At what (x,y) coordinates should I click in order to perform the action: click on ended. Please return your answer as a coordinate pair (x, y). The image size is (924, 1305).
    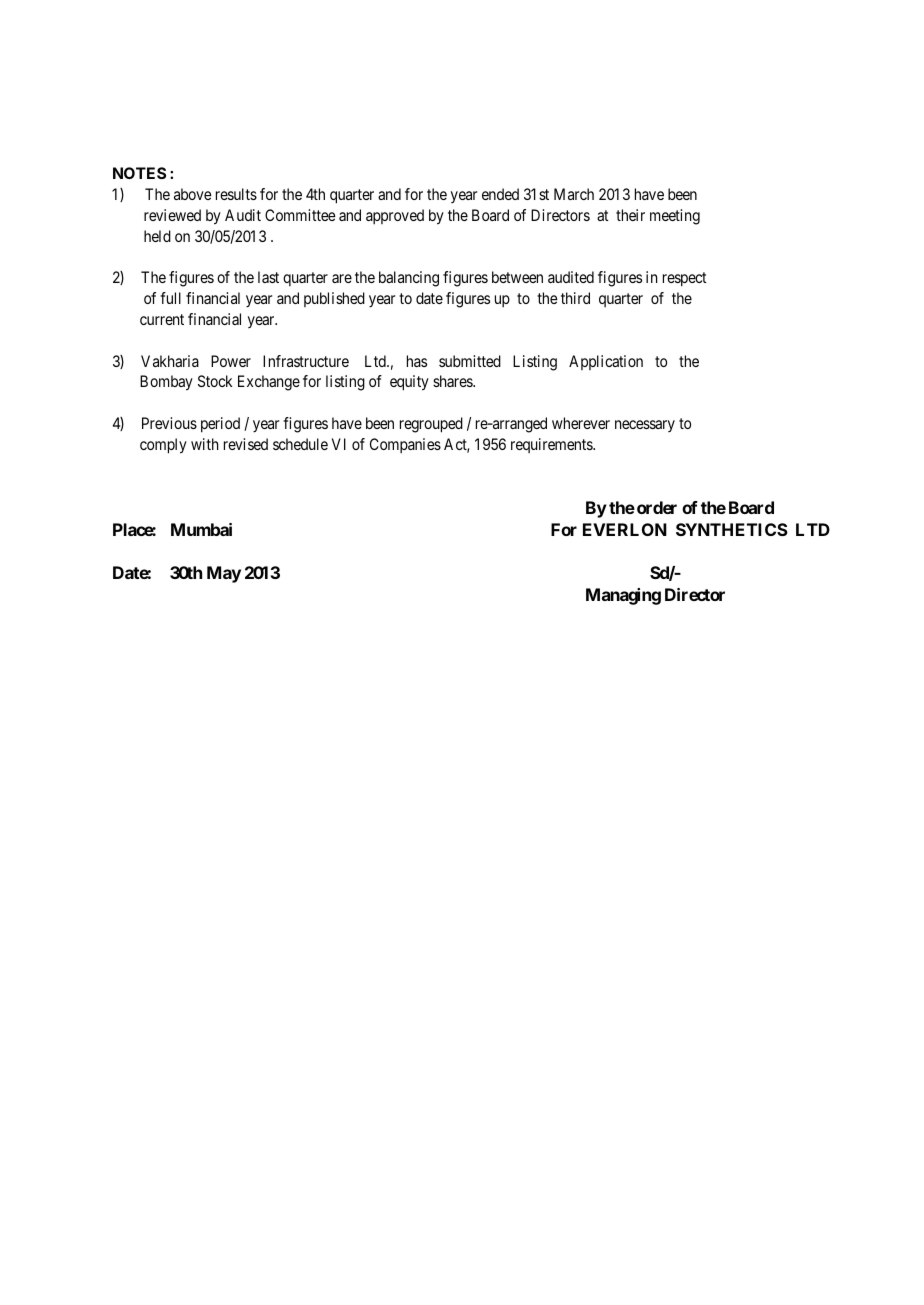
    Looking at the image, I should click on (500, 194).
